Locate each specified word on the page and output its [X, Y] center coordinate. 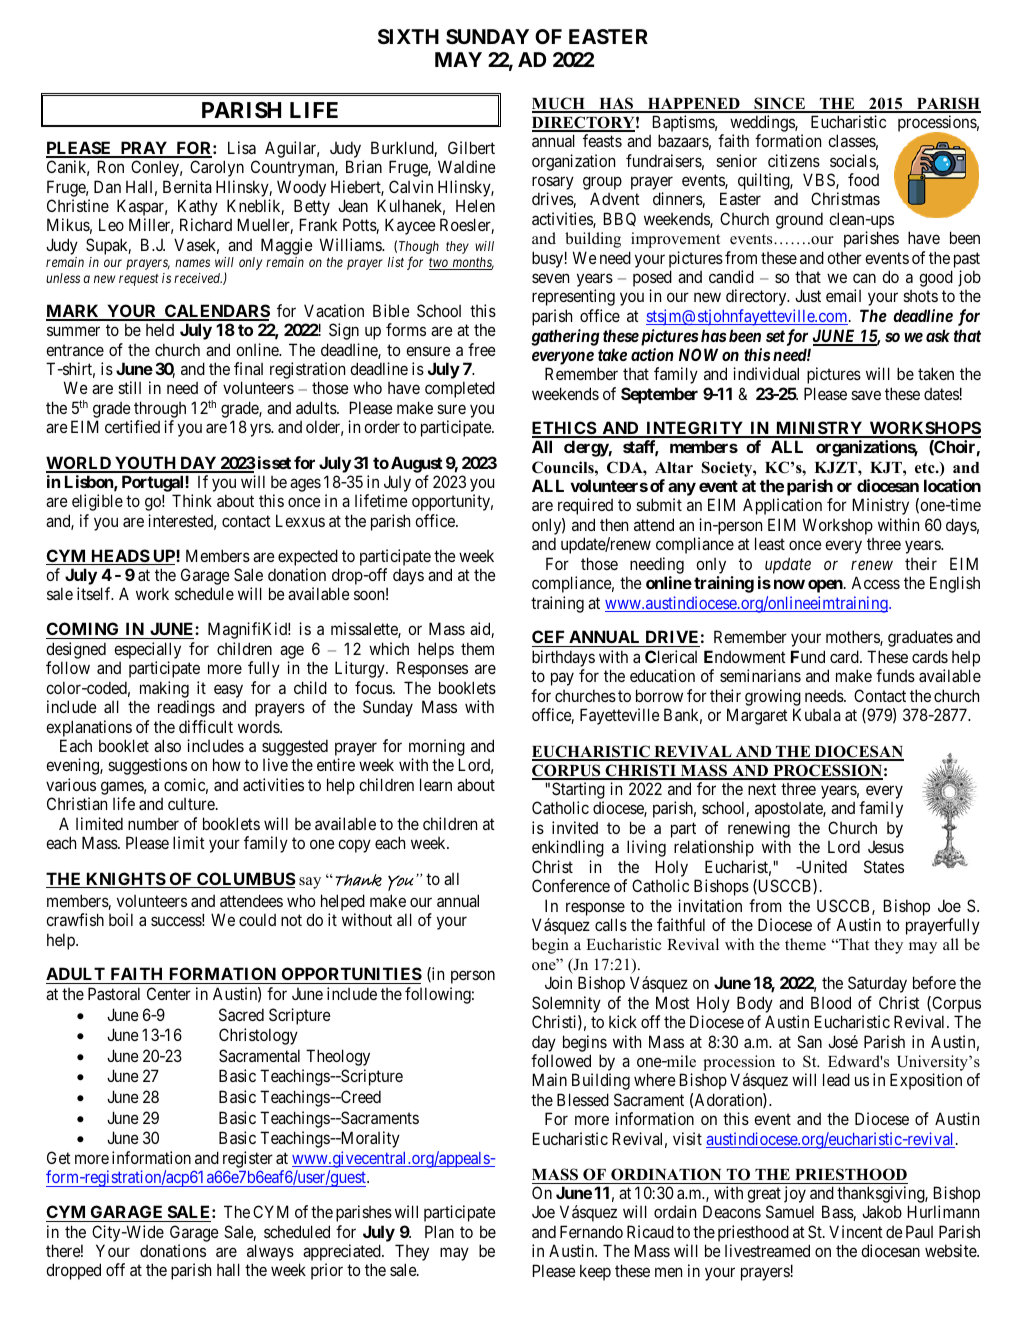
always [270, 1254]
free [482, 349]
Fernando [591, 1231]
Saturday [877, 984]
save [866, 395]
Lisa [242, 147]
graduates [920, 638]
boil [121, 919]
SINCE [779, 104]
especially [147, 650]
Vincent [856, 1231]
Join [558, 982]
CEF [549, 638]
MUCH [559, 104]
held [160, 329]
